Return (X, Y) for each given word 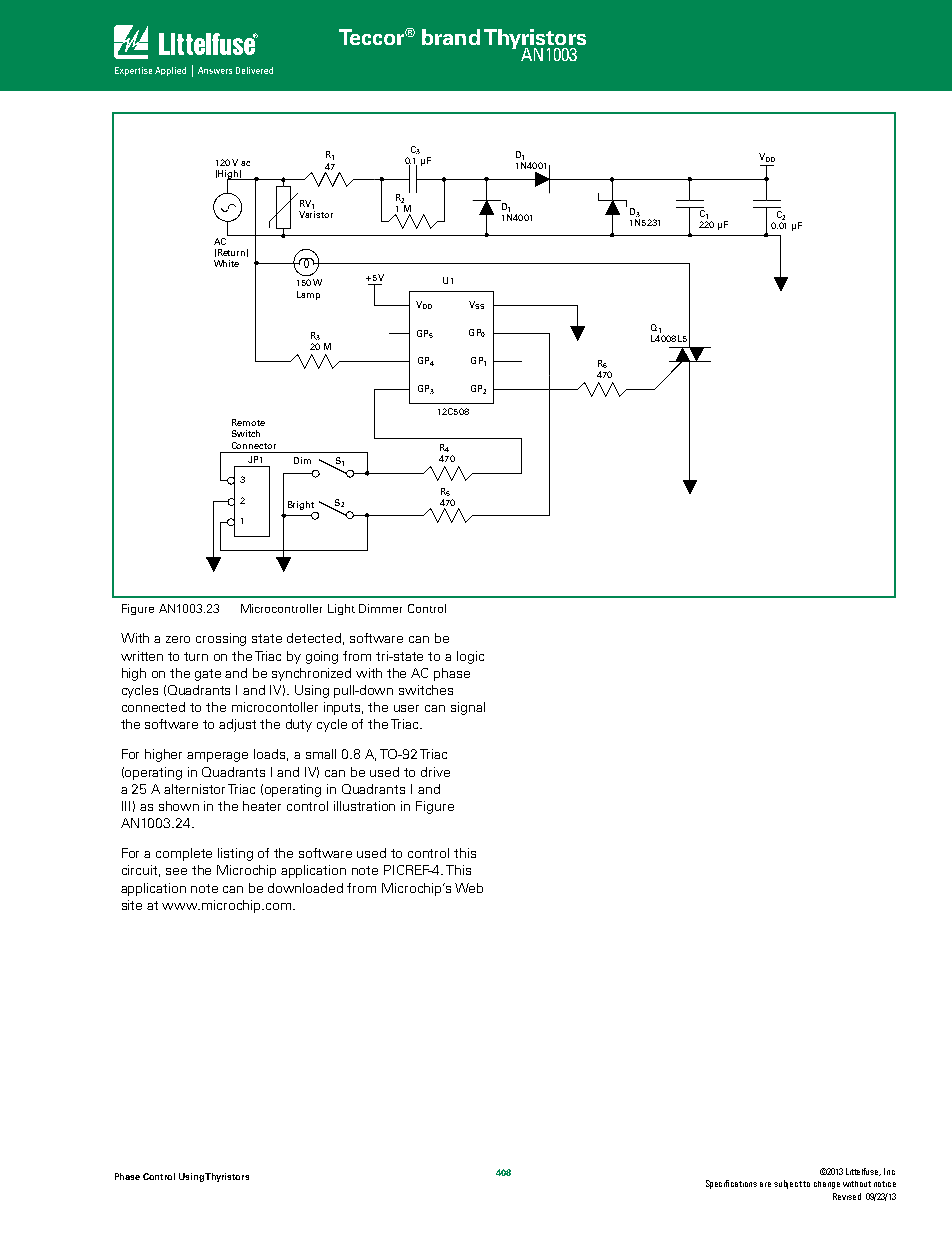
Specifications (731, 1184)
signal (468, 708)
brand (451, 37)
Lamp (308, 295)
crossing (221, 639)
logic (470, 657)
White (226, 263)
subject (789, 1184)
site (132, 905)
